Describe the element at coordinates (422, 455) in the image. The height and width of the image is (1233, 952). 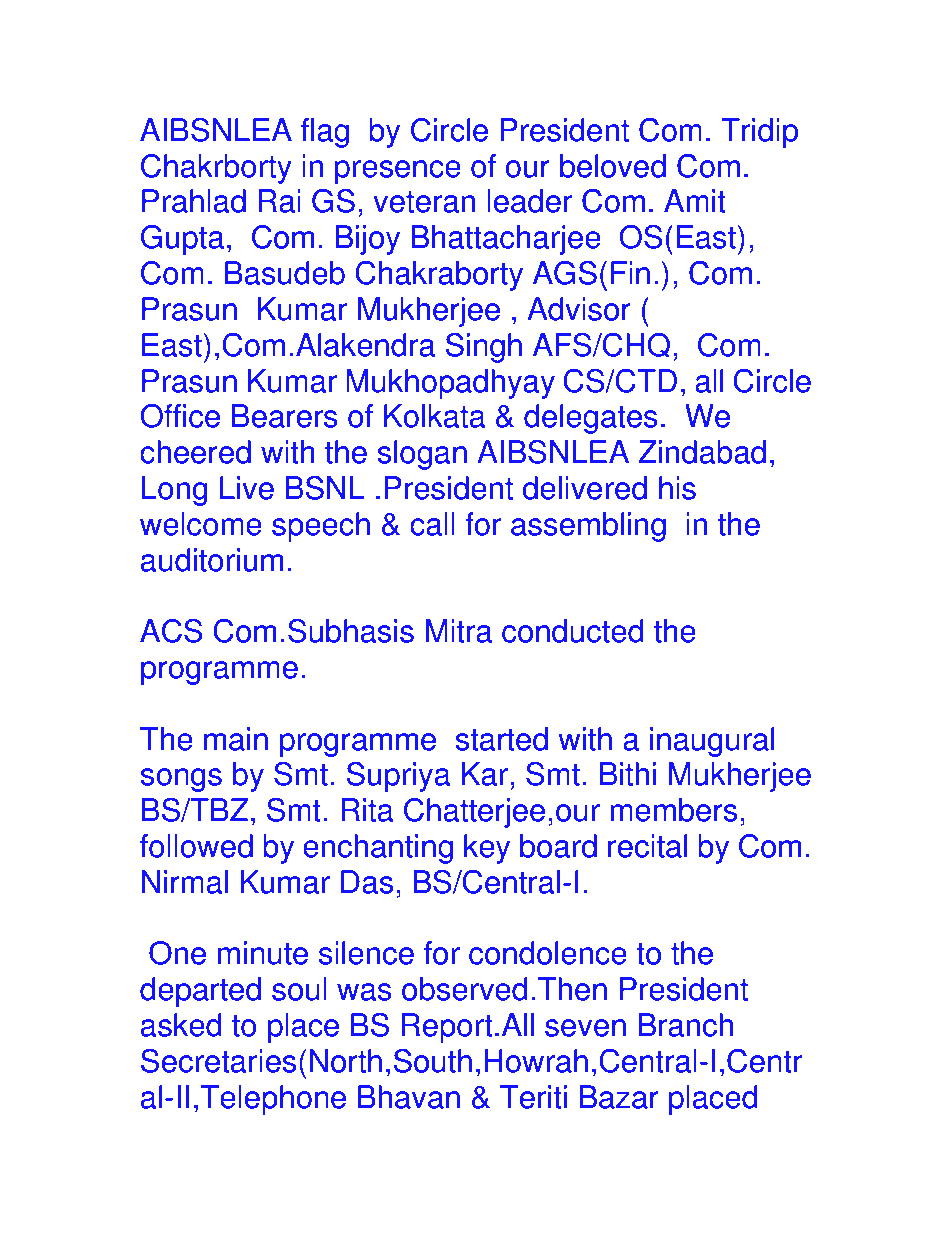
I see `slogan` at that location.
